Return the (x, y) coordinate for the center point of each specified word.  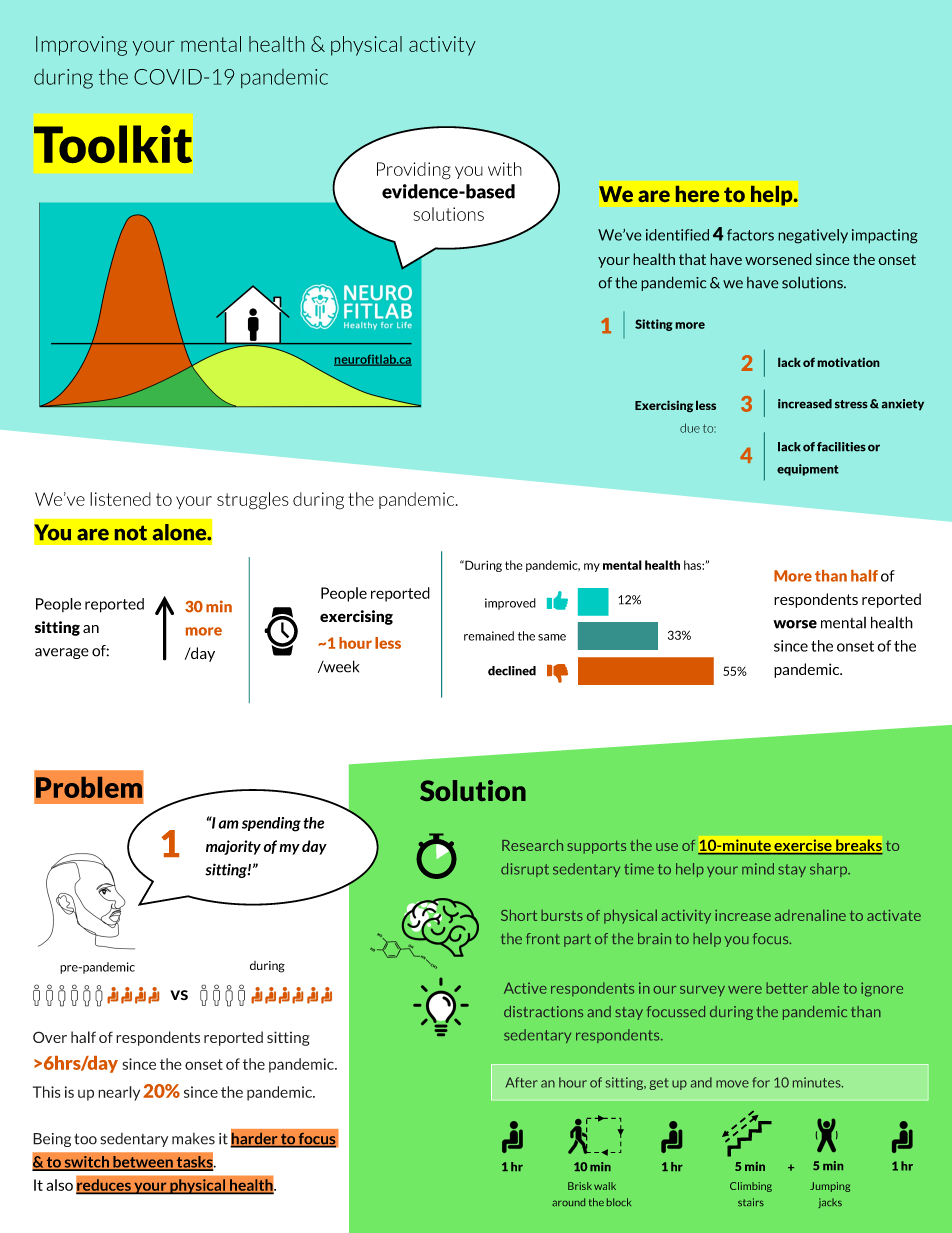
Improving (81, 46)
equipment (808, 470)
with (505, 169)
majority (233, 847)
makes (193, 1139)
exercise (803, 846)
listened (120, 499)
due (690, 428)
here (697, 194)
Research (532, 845)
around (568, 1202)
